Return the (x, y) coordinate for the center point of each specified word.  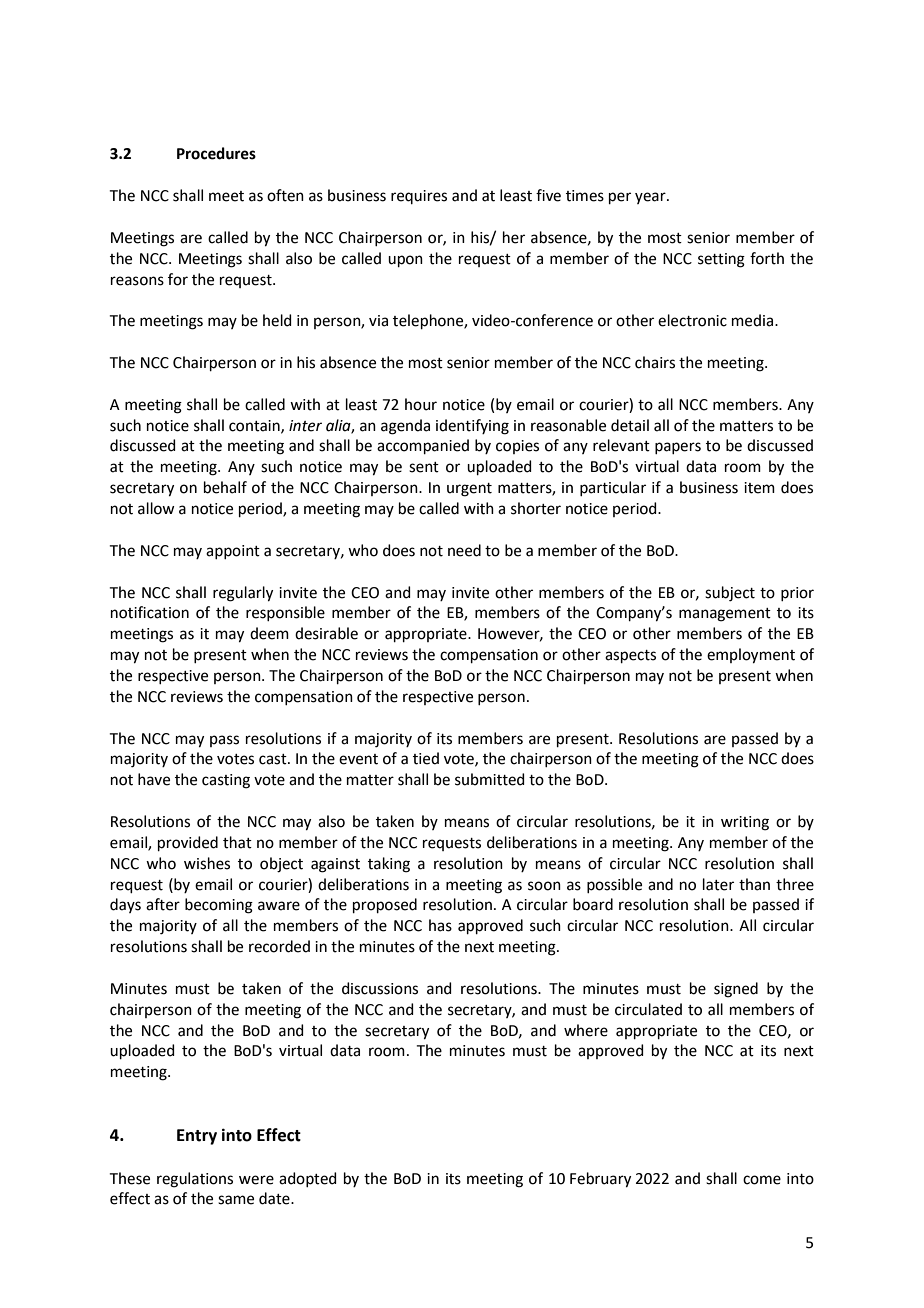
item (759, 488)
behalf (225, 487)
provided (188, 843)
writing (745, 823)
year (651, 198)
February (600, 1180)
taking (389, 865)
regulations (195, 1180)
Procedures (216, 153)
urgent (469, 490)
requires (419, 197)
